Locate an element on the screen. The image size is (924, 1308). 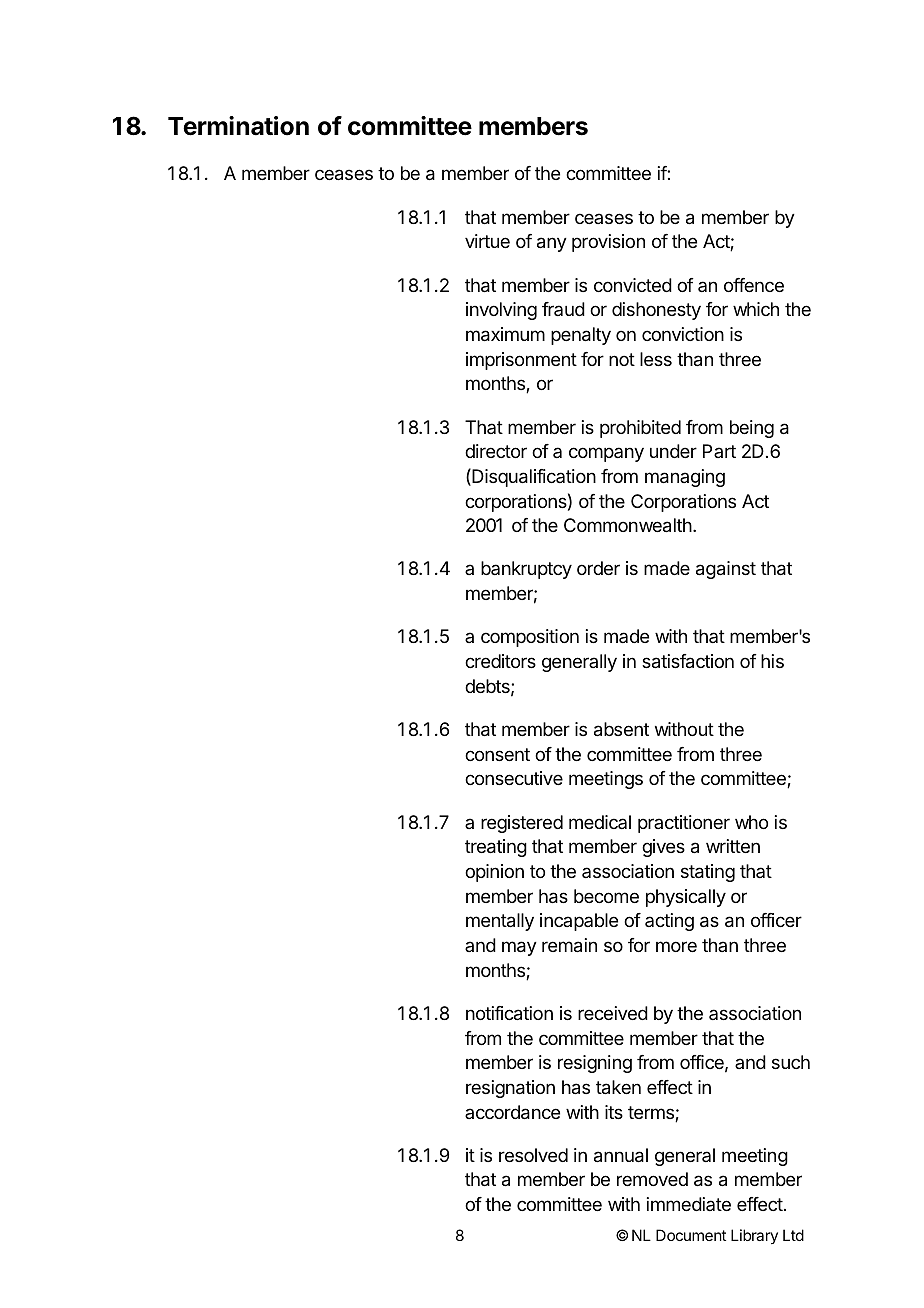
offence is located at coordinates (754, 285).
